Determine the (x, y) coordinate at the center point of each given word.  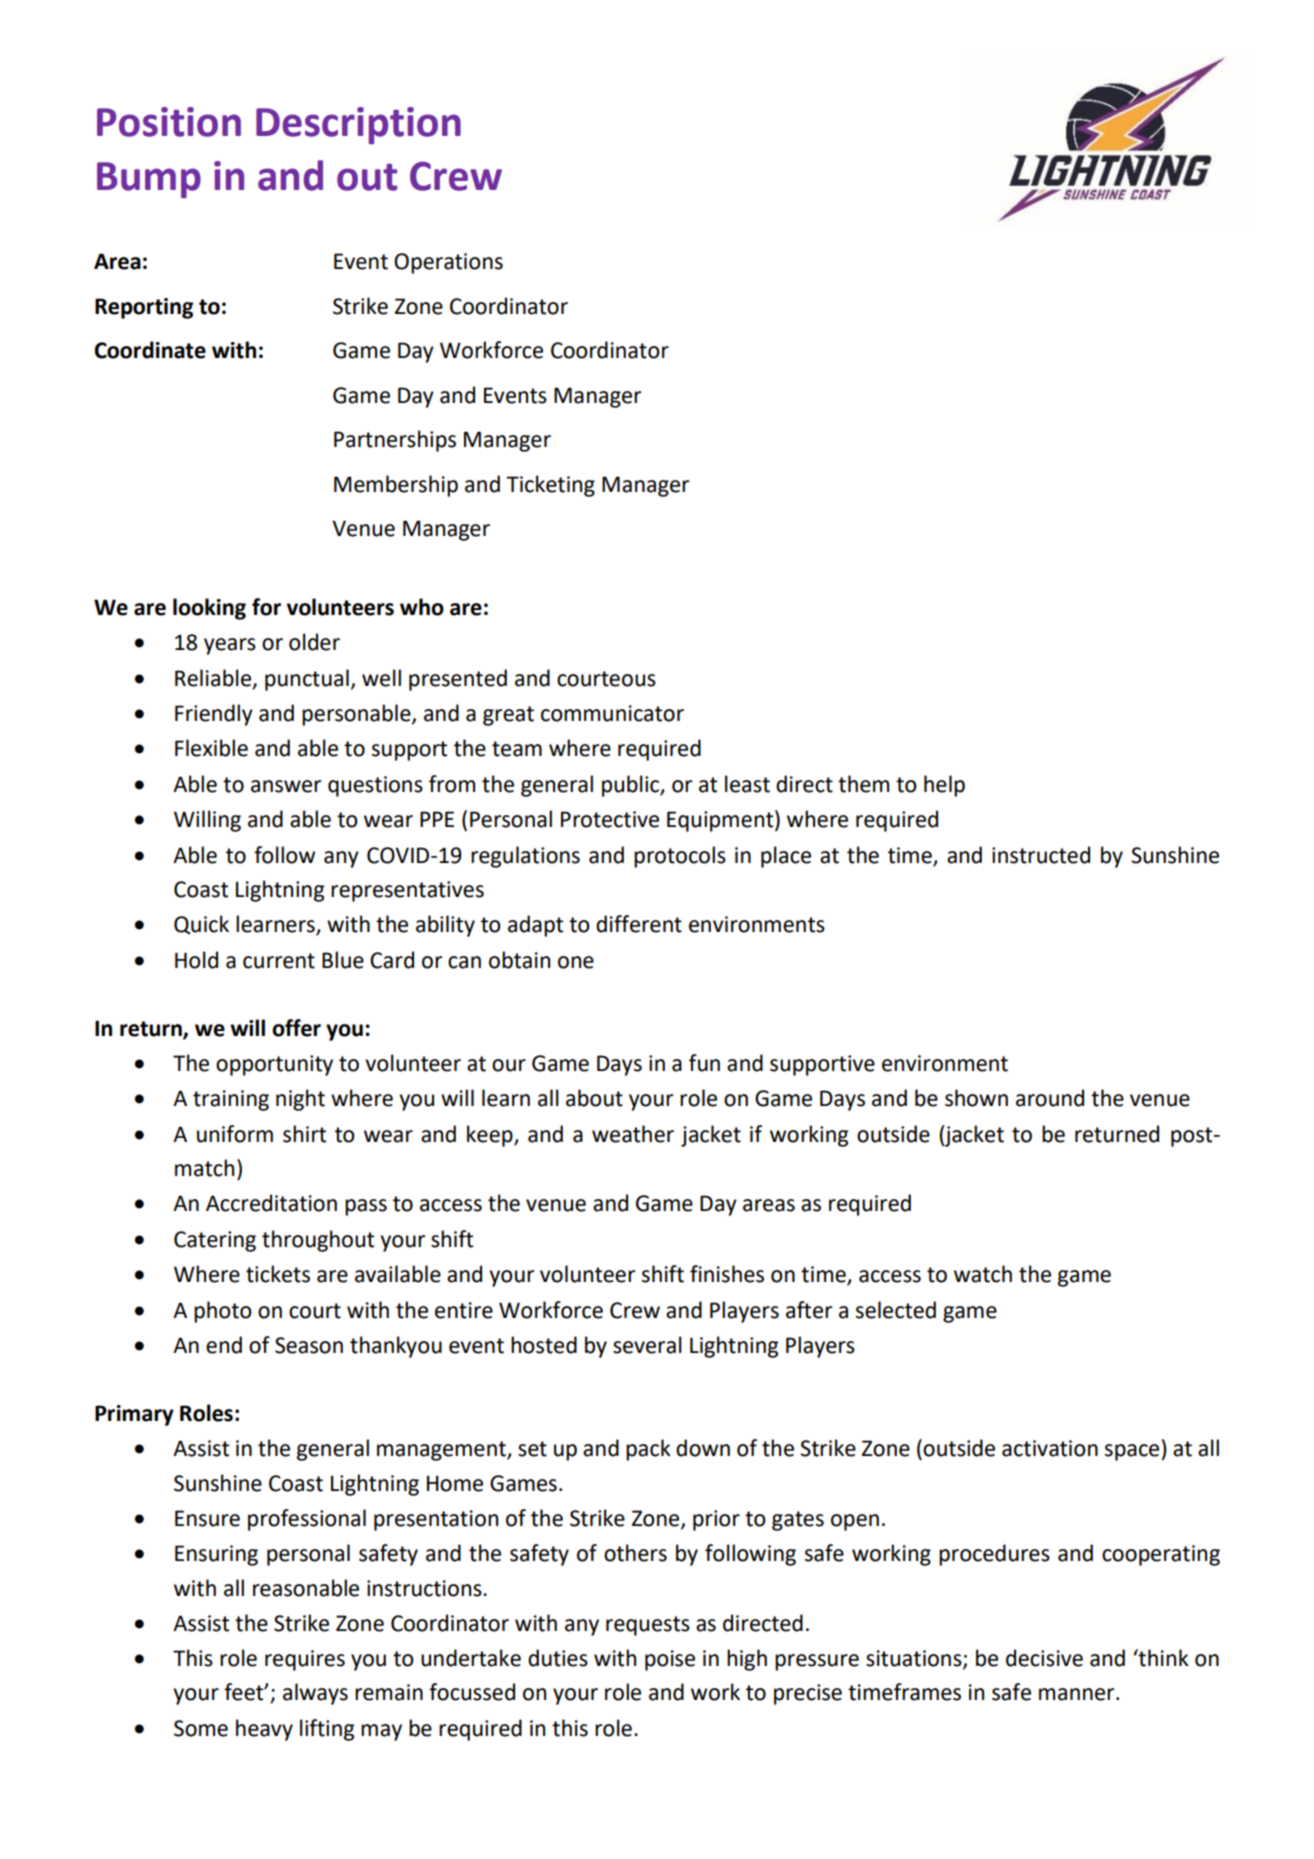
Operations (448, 263)
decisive (1044, 1658)
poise (670, 1660)
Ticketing (550, 486)
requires (305, 1660)
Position (169, 122)
